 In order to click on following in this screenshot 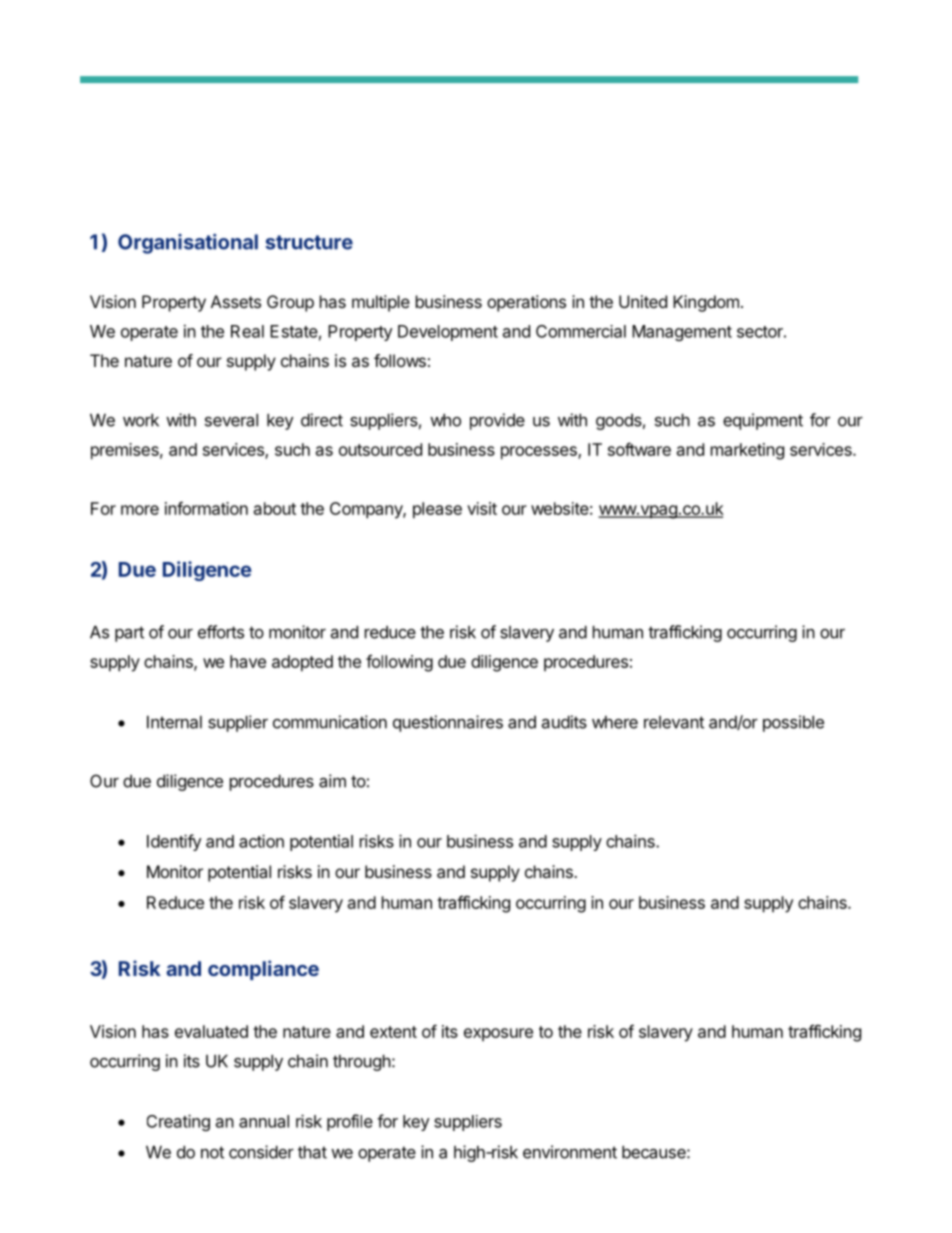, I will do `click(399, 663)`.
